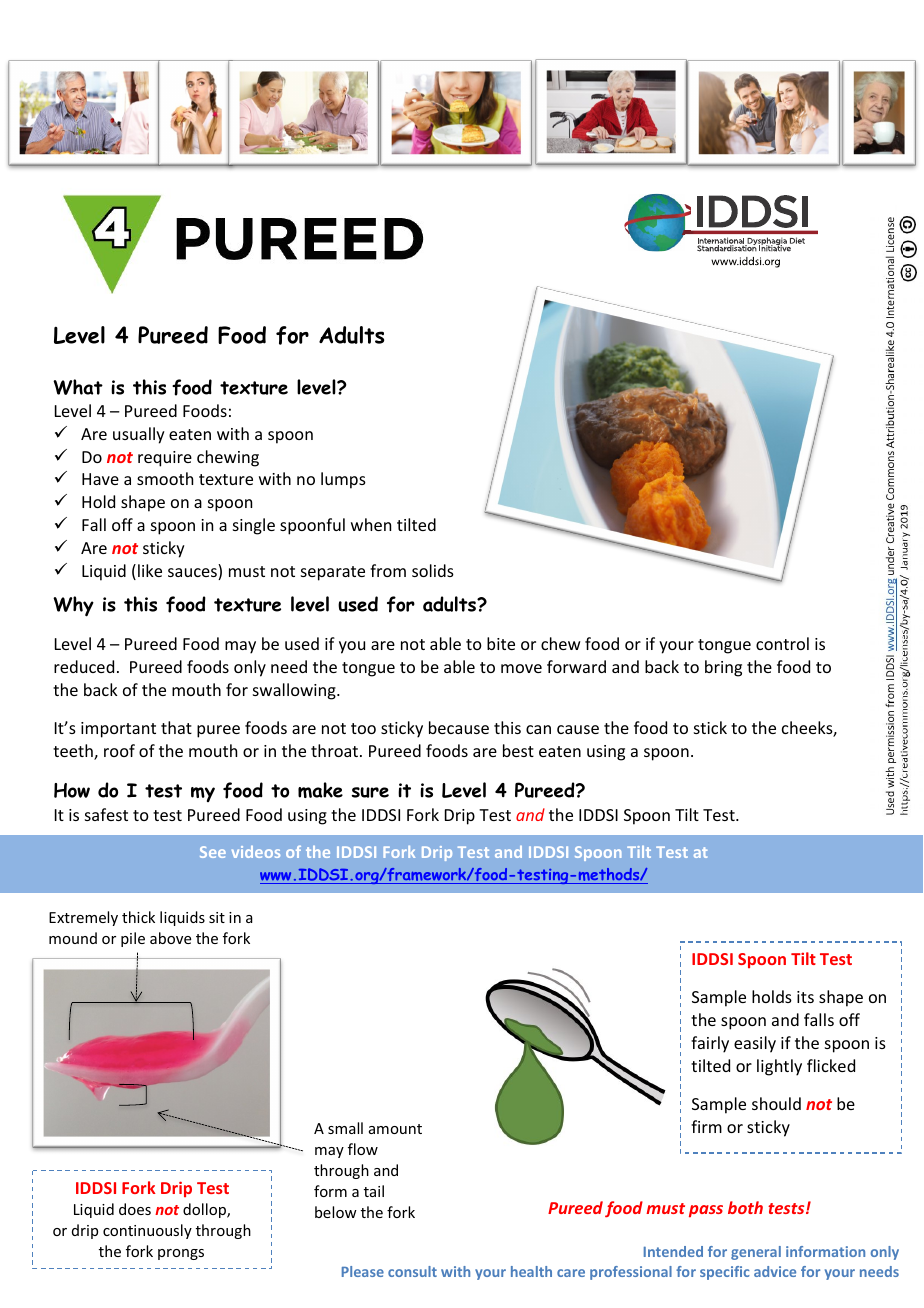 The height and width of the image is (1308, 924). What do you see at coordinates (370, 792) in the image?
I see `sure` at bounding box center [370, 792].
